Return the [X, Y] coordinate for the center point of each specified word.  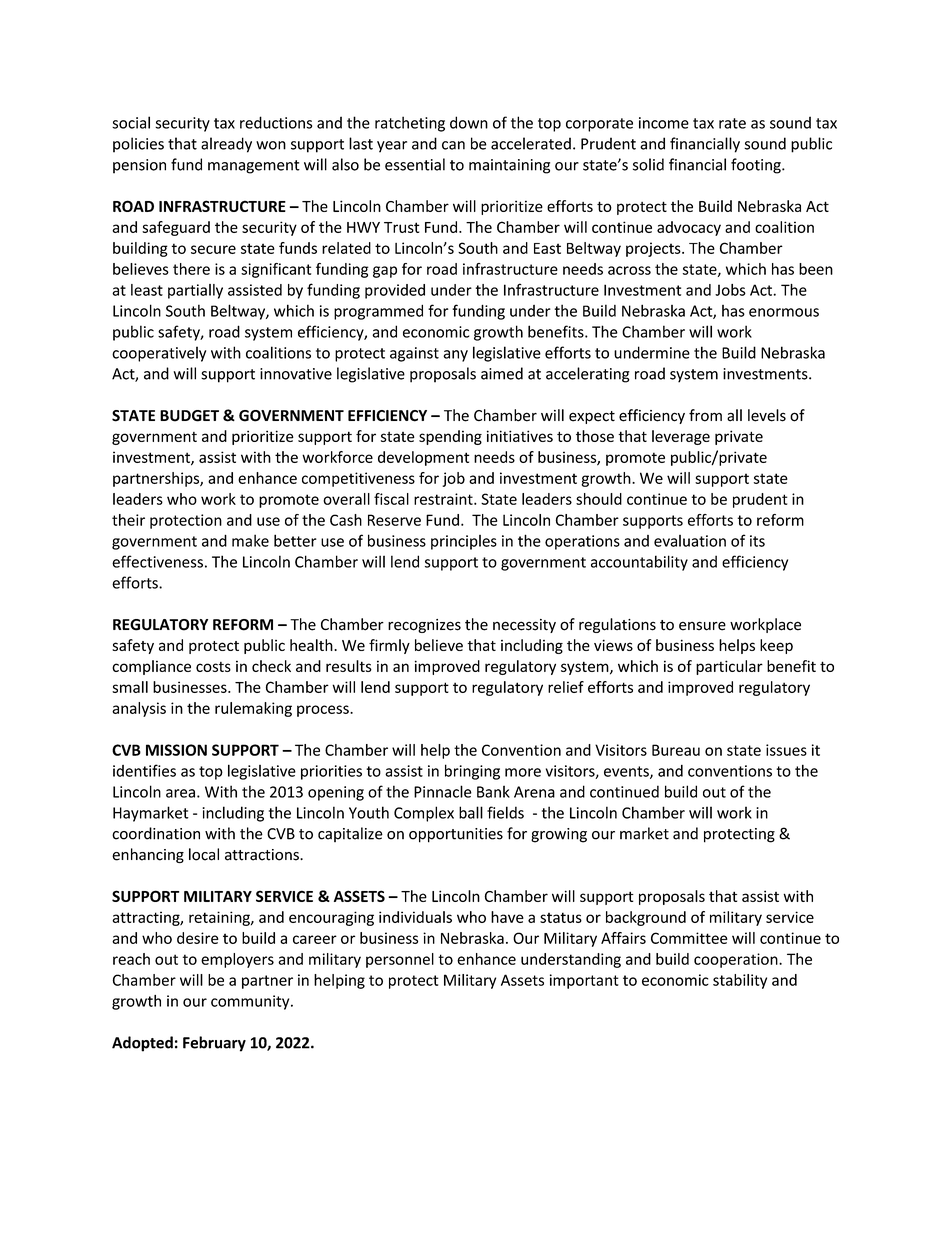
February [214, 1044]
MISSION [176, 750]
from [705, 415]
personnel [400, 960]
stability [740, 981]
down [469, 122]
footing [757, 166]
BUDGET [189, 416]
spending [450, 437]
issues [786, 750]
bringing [472, 772]
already [226, 145]
